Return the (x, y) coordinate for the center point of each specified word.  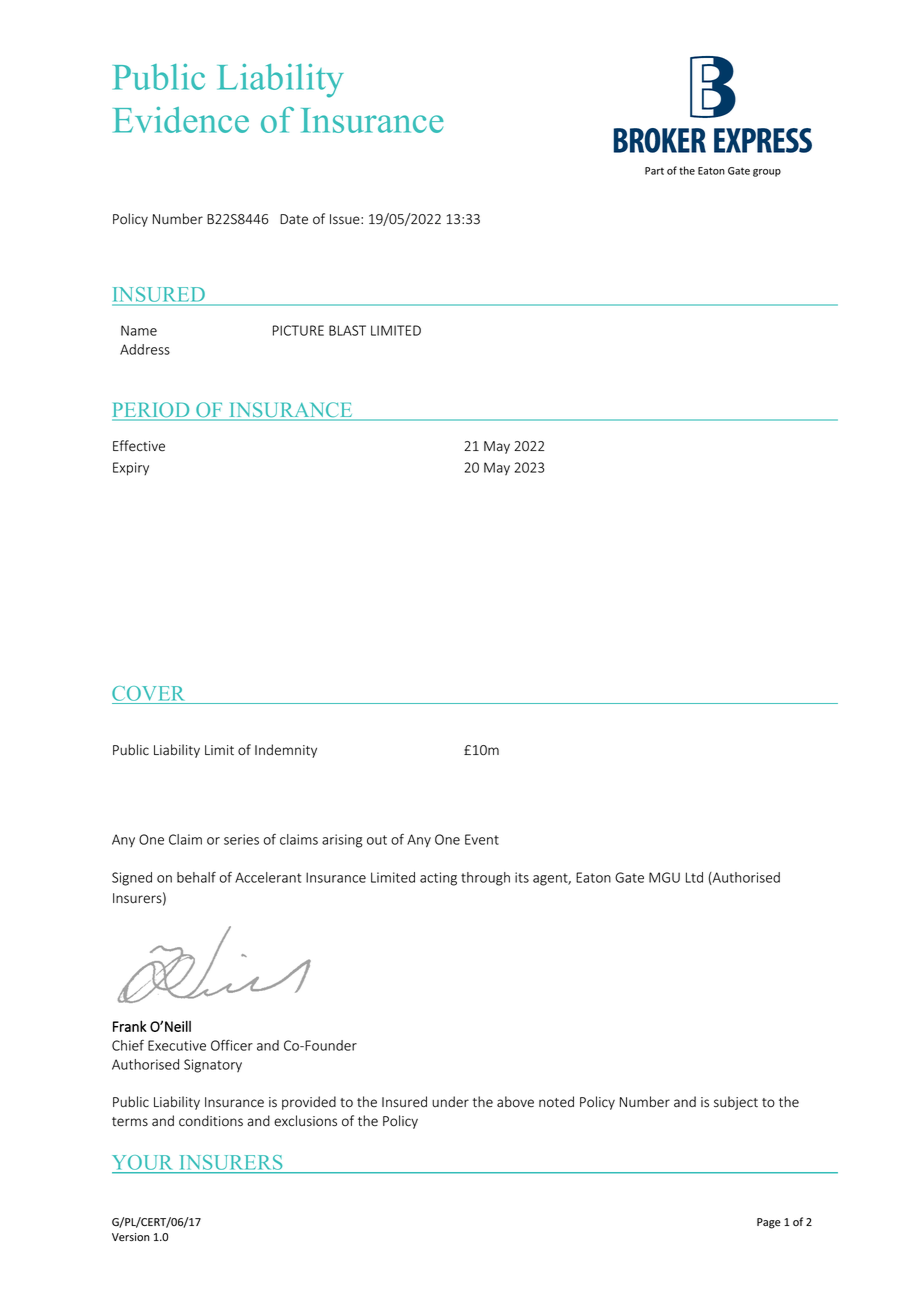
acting (438, 879)
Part (654, 171)
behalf (196, 877)
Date (294, 219)
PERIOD (152, 411)
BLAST (347, 330)
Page (769, 1223)
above (515, 1102)
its (522, 877)
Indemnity (286, 751)
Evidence (181, 120)
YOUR (144, 1164)
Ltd (694, 877)
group (767, 173)
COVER (148, 693)
